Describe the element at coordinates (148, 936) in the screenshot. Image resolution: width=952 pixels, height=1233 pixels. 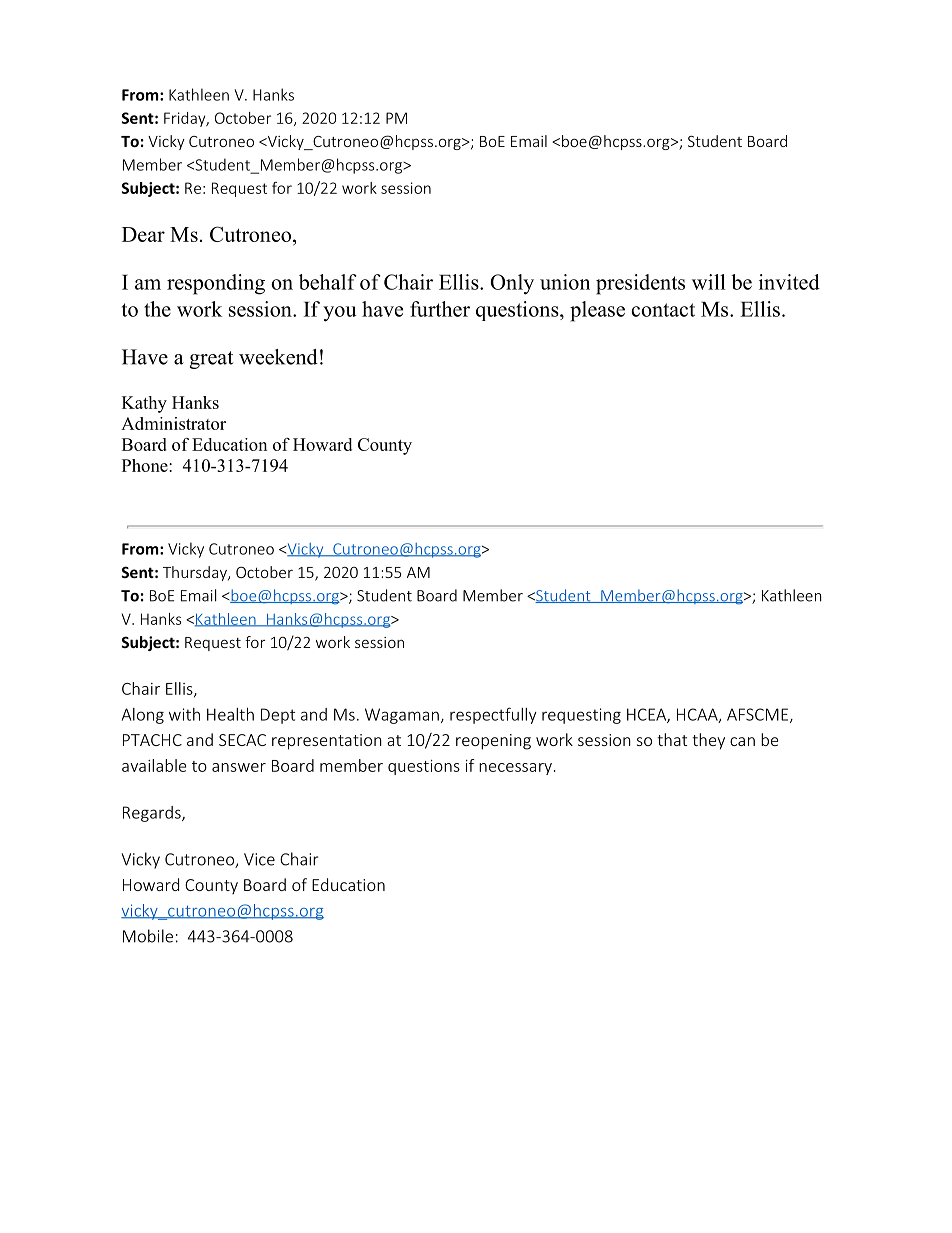
I see `Mobile` at that location.
